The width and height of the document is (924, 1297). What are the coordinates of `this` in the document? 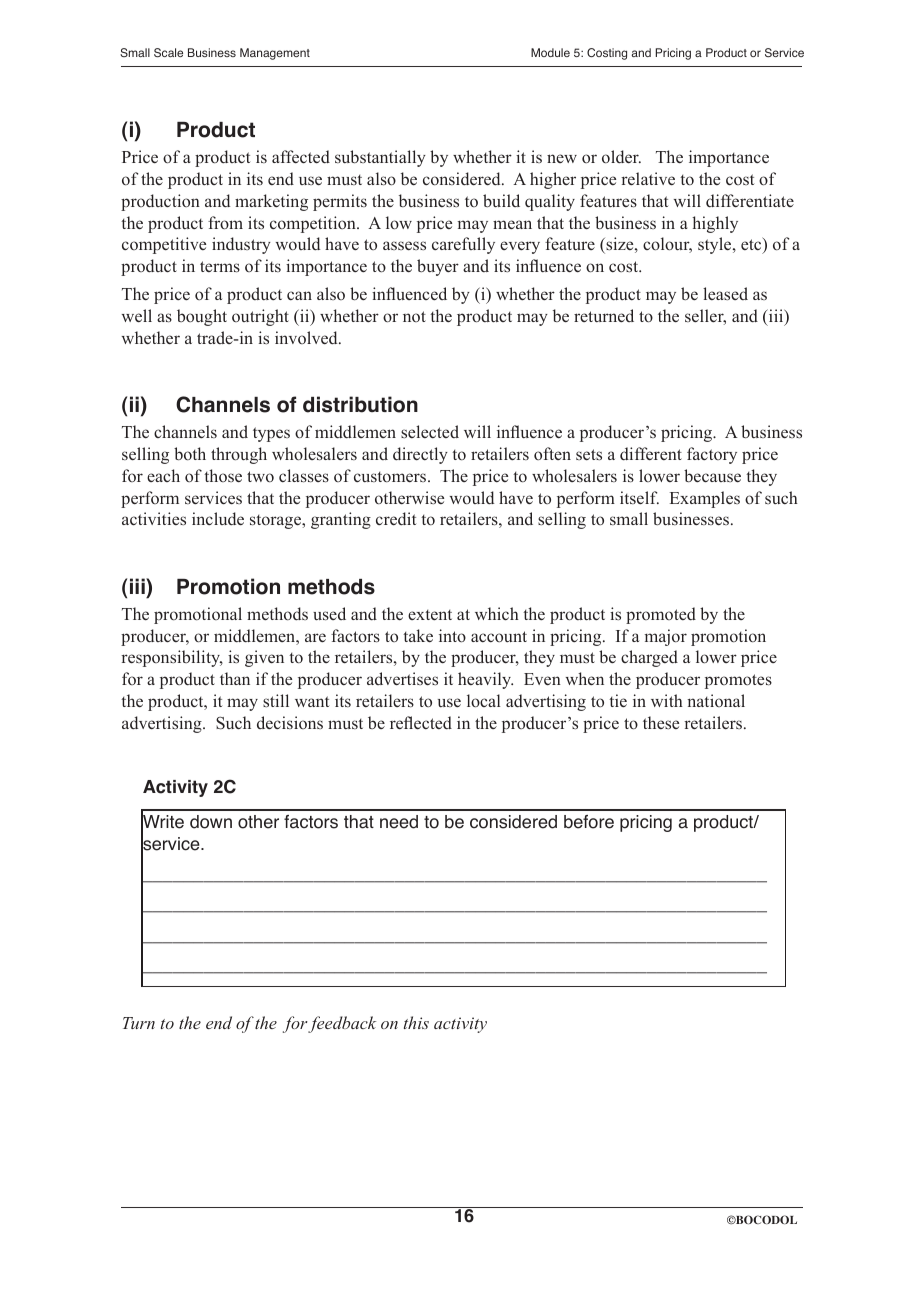 It's located at (416, 1022).
